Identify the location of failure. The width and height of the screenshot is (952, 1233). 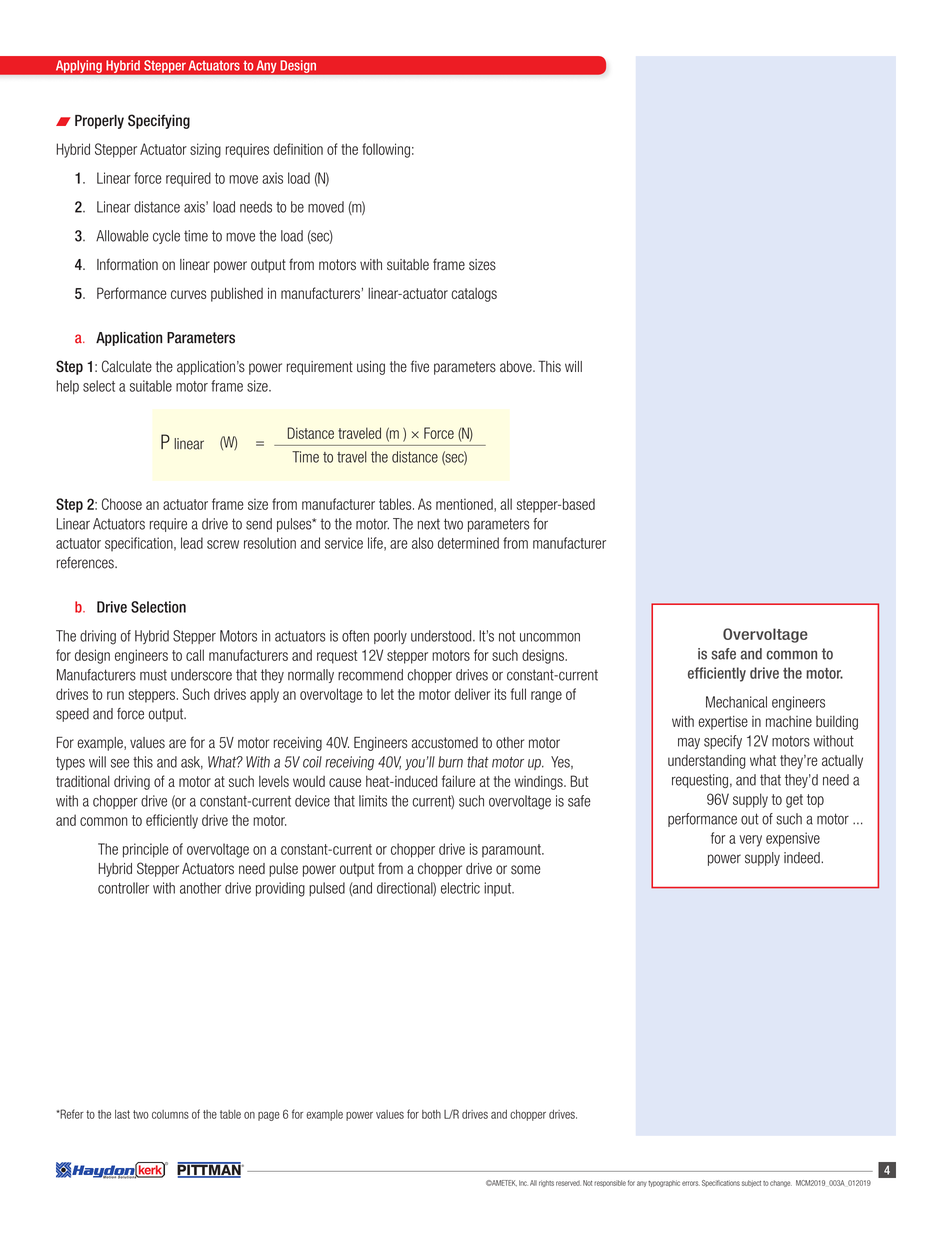
(458, 781).
